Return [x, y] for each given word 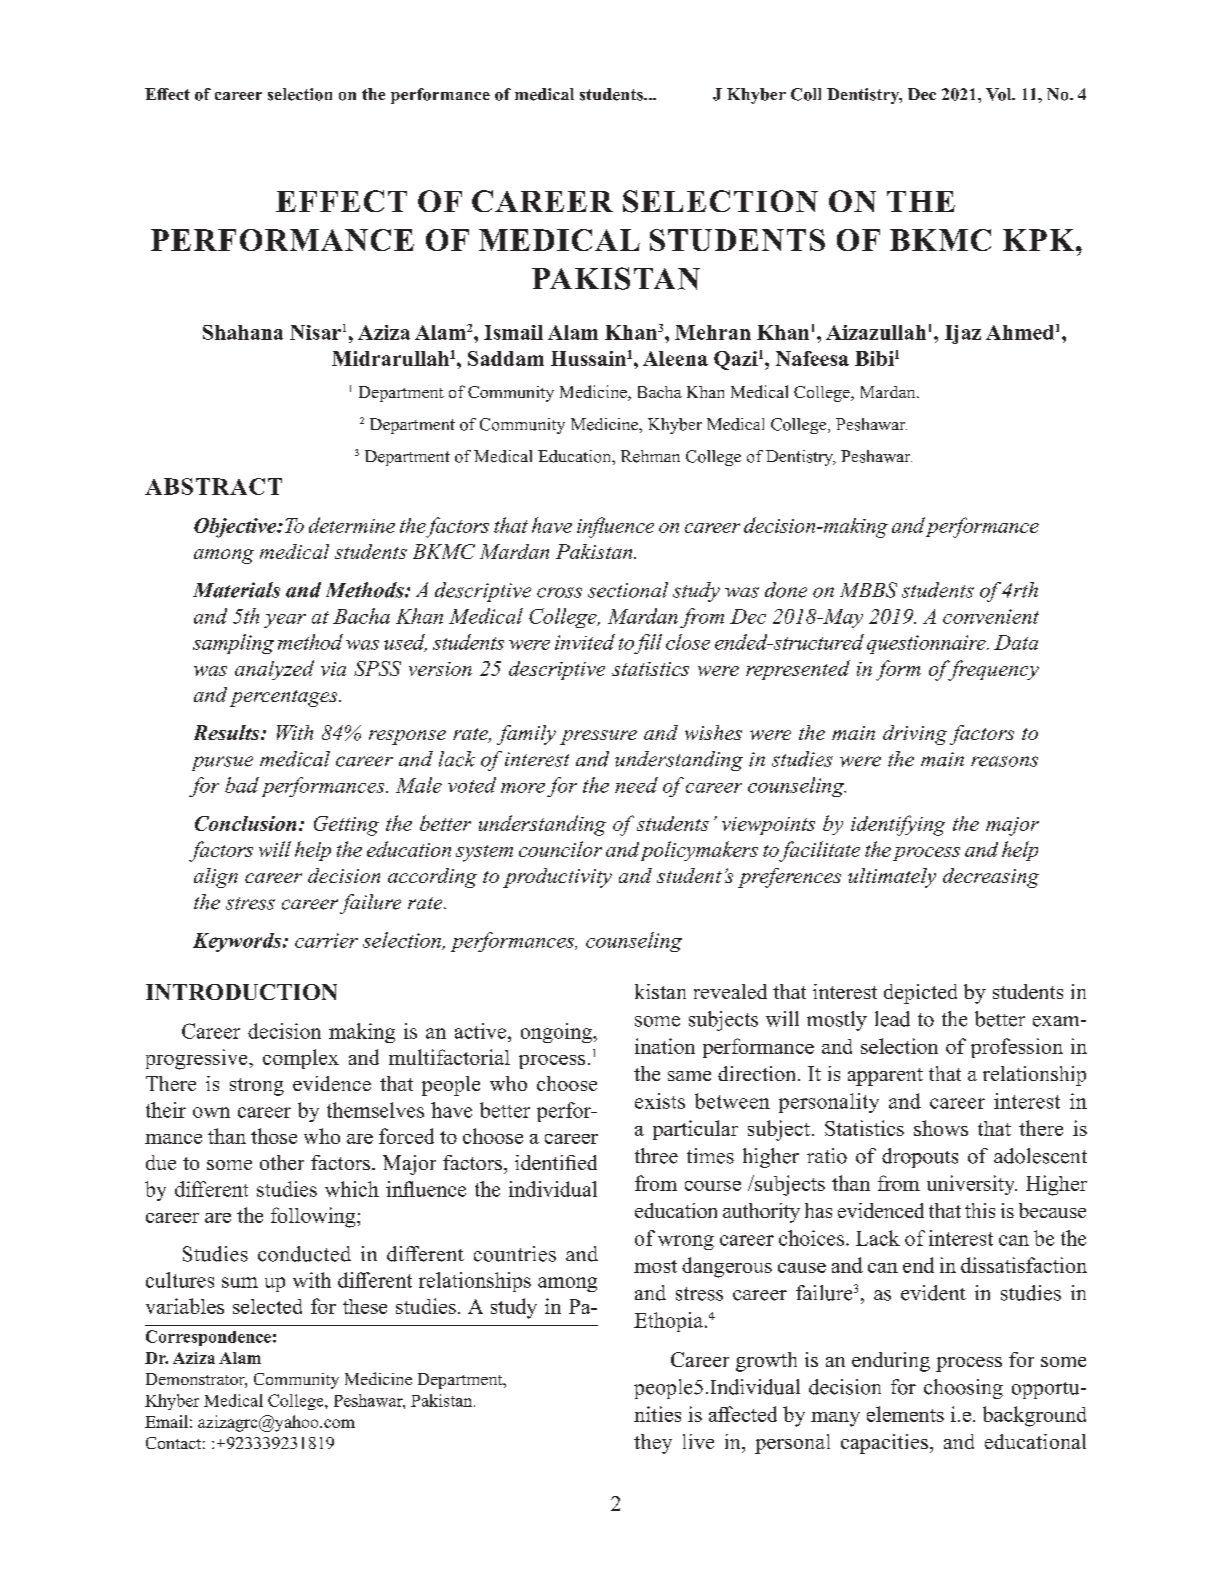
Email [166, 1421]
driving [915, 735]
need [636, 785]
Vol [1000, 94]
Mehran [713, 332]
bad [242, 785]
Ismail [513, 332]
